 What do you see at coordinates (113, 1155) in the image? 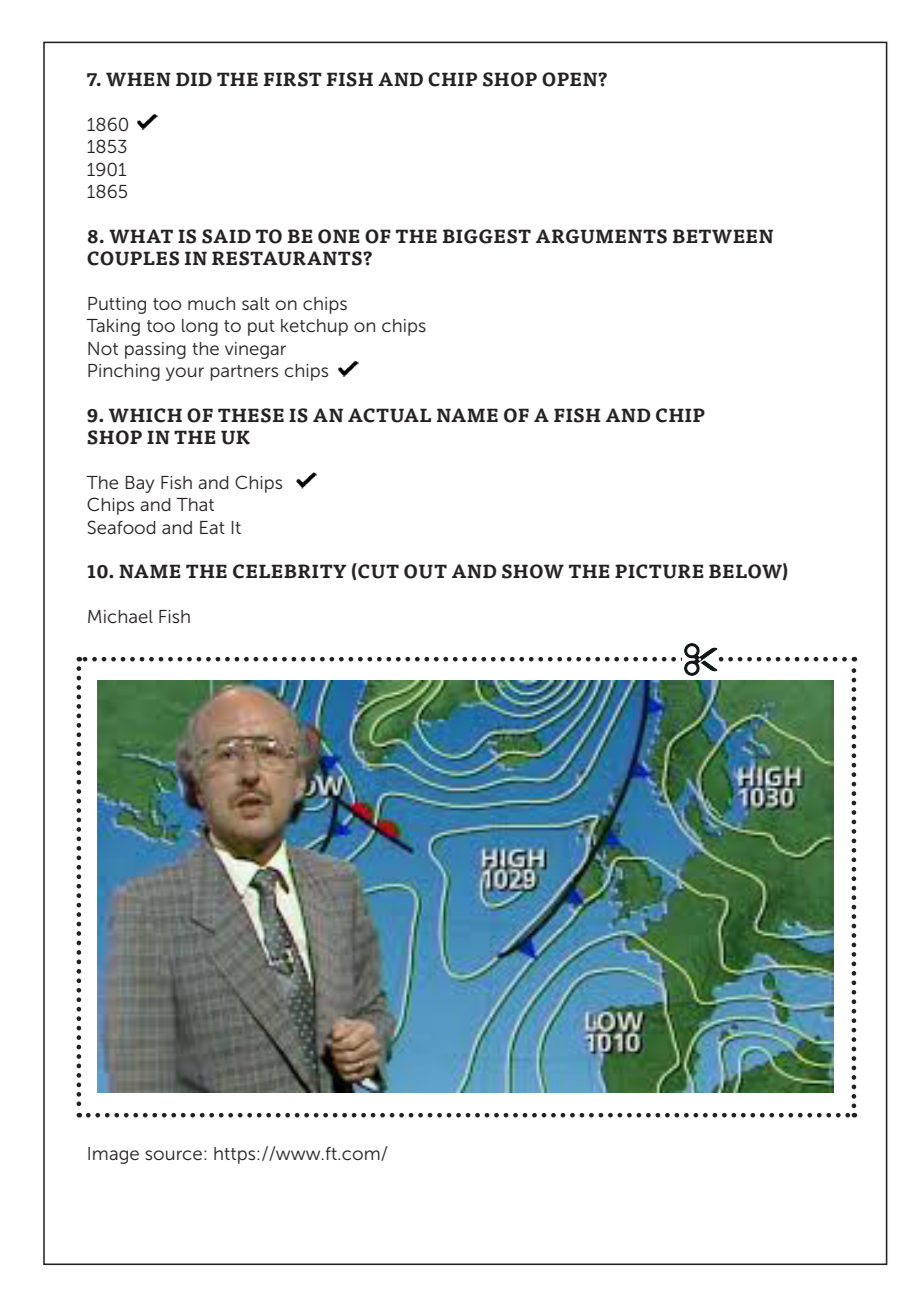
I see `Image` at bounding box center [113, 1155].
